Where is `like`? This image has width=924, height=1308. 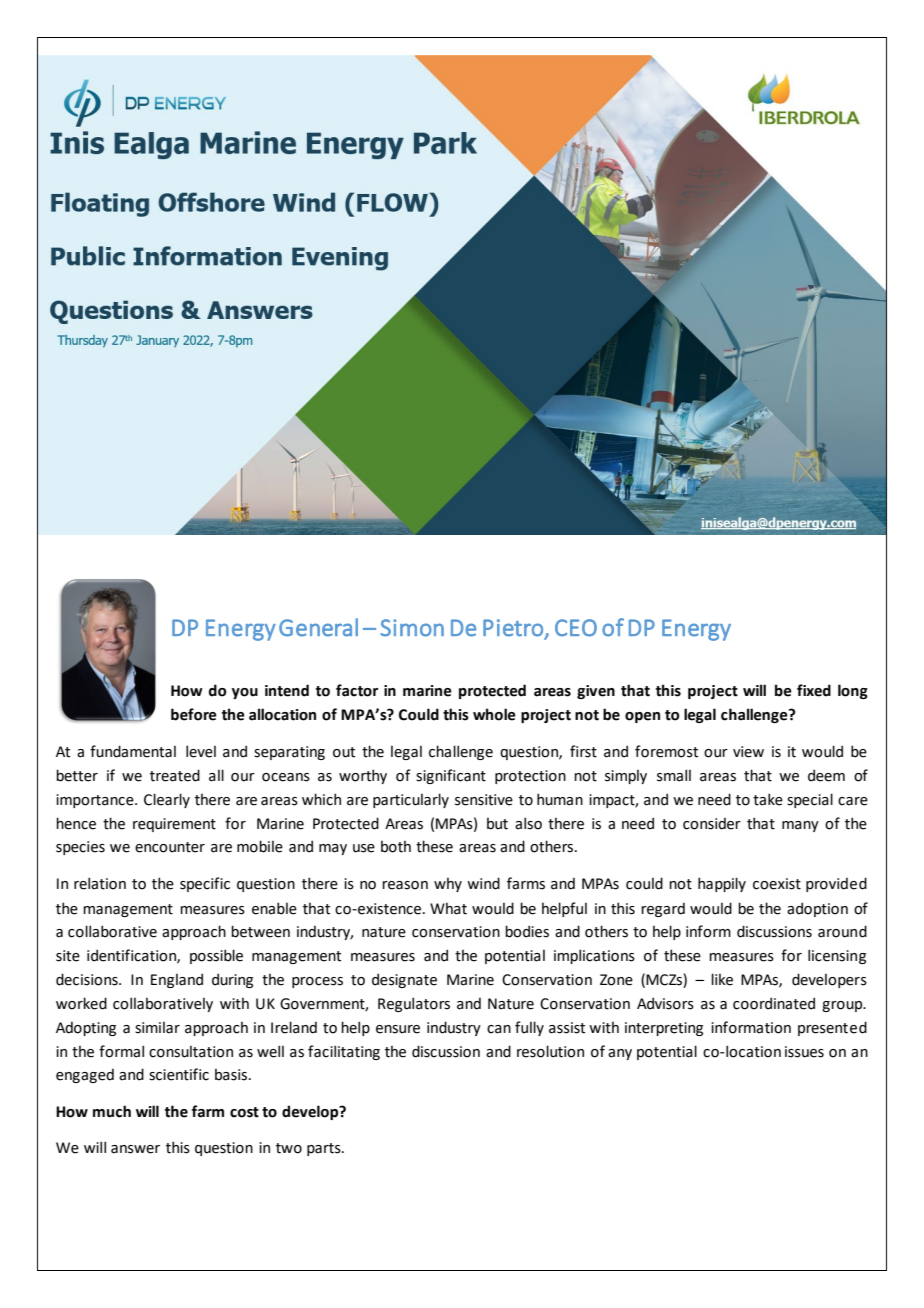 like is located at coordinates (722, 979).
